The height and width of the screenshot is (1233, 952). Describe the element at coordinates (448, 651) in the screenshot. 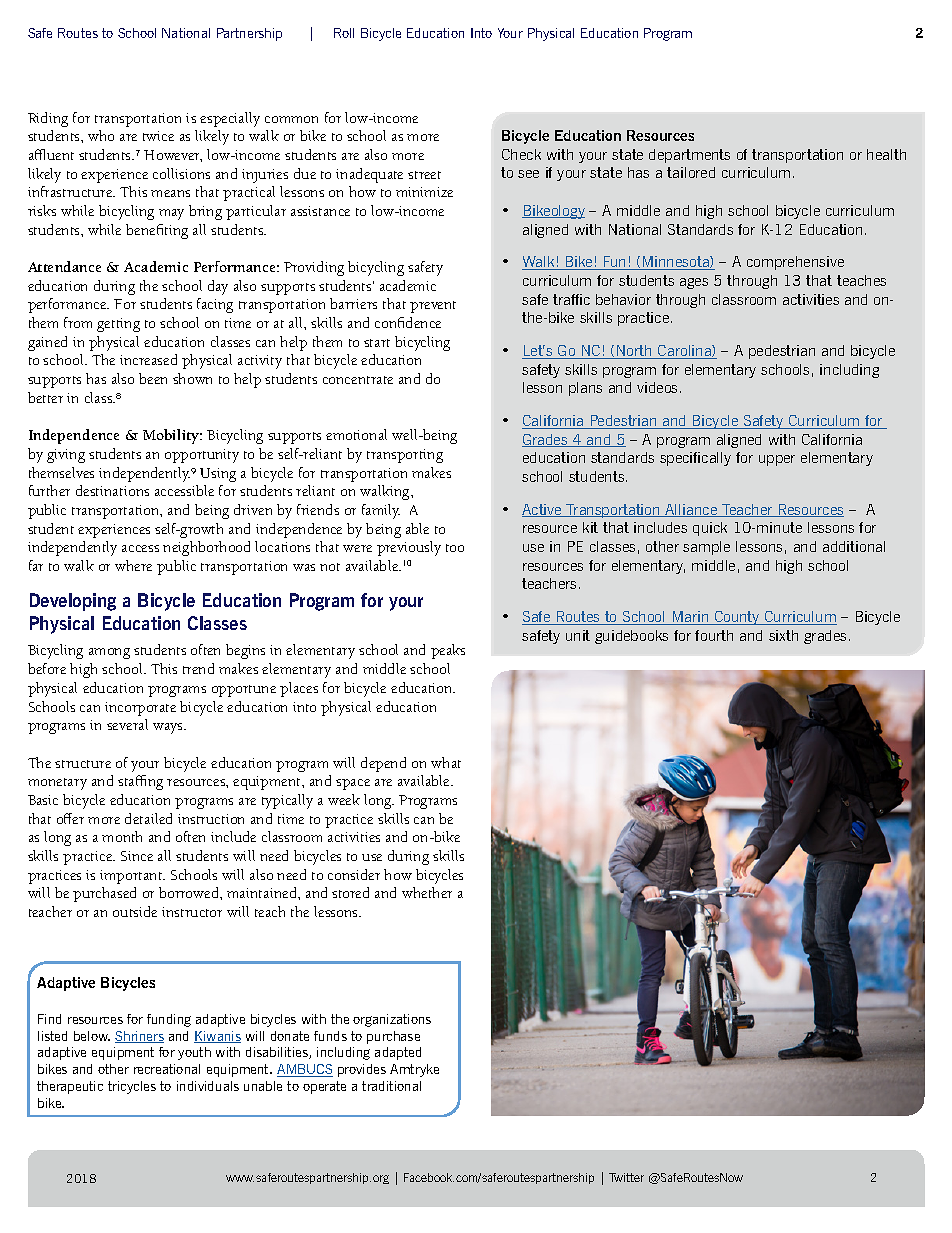

I see `peaks` at that location.
